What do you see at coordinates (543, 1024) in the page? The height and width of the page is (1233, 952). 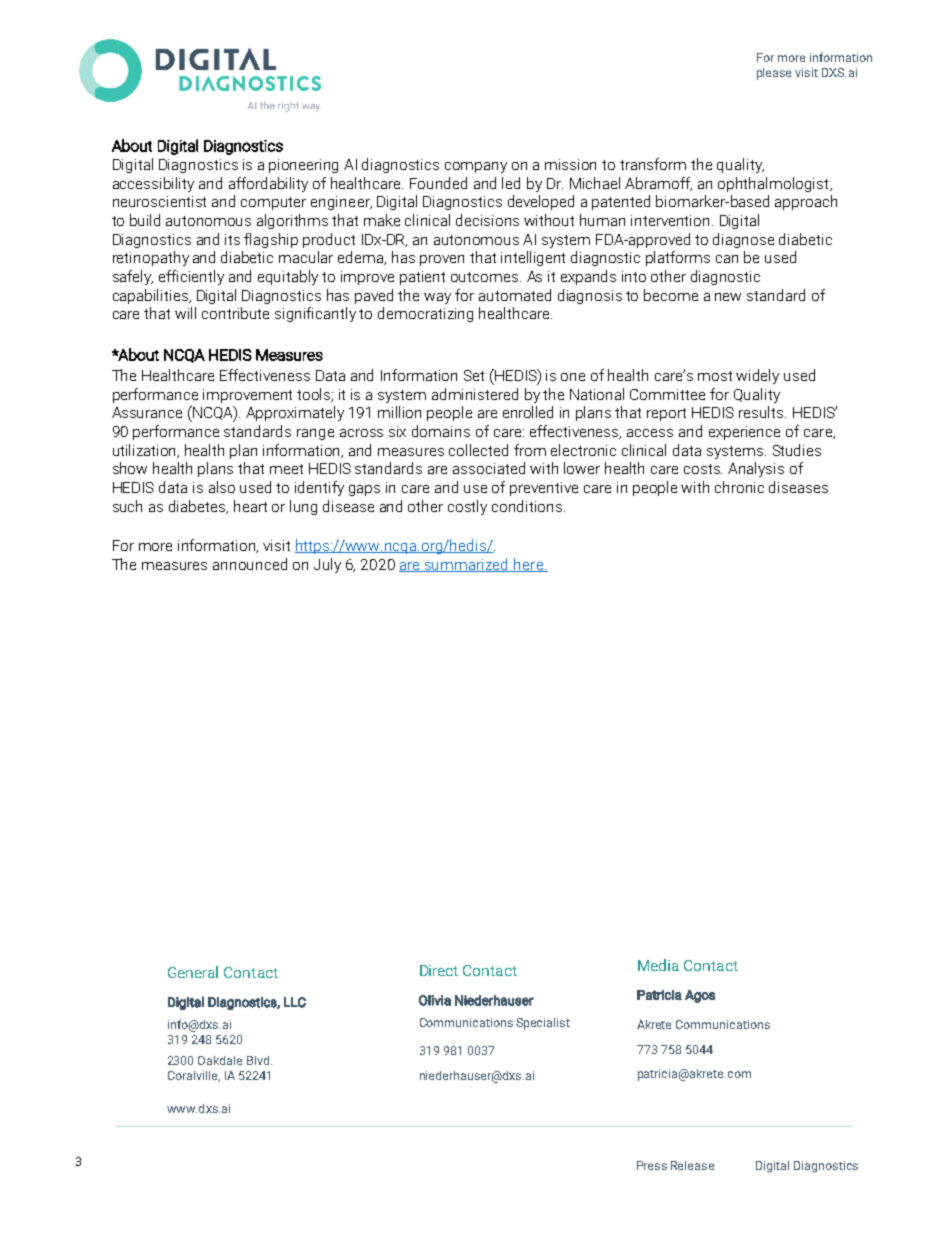 I see `Specialist` at bounding box center [543, 1024].
